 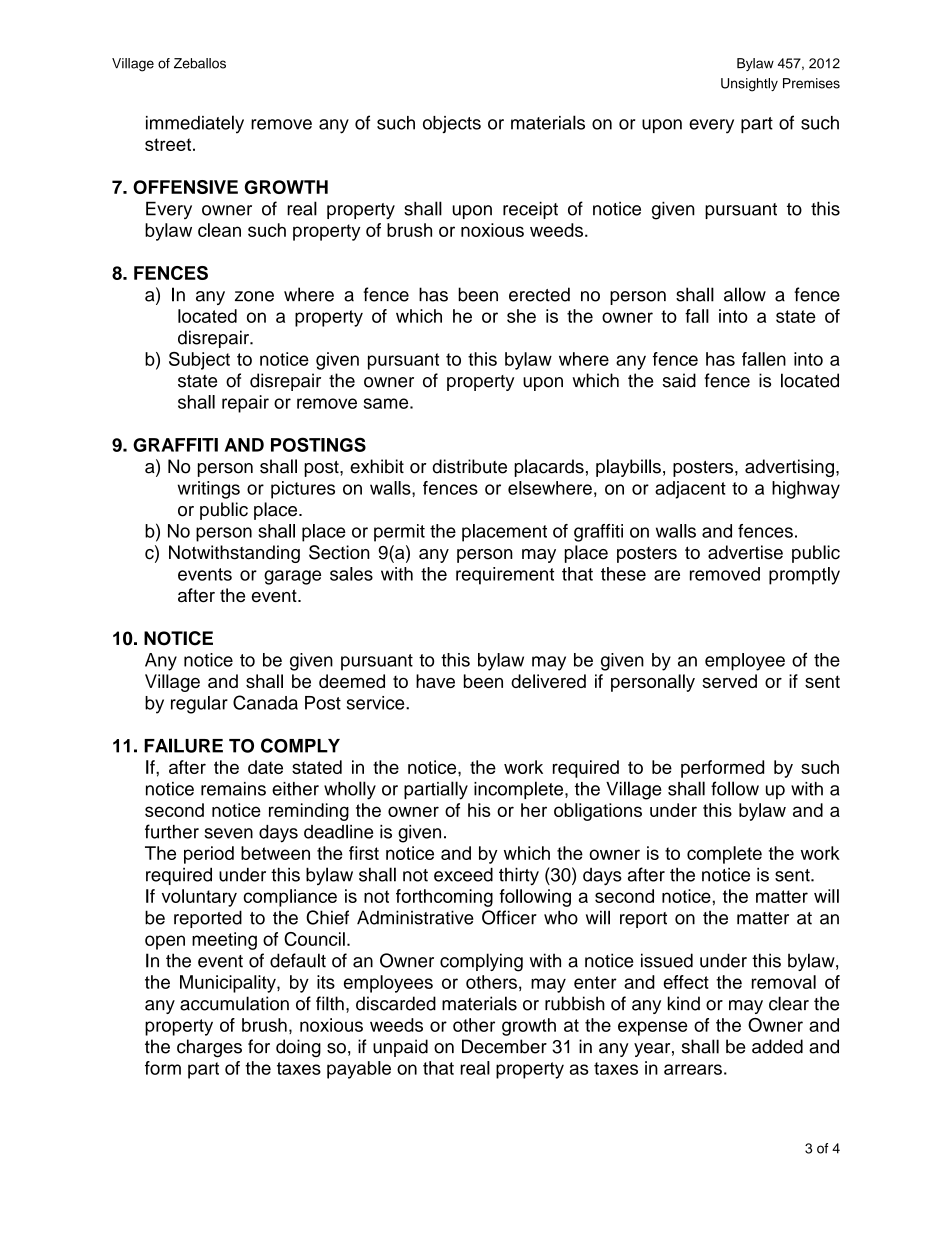 I want to click on charges, so click(x=209, y=1048).
